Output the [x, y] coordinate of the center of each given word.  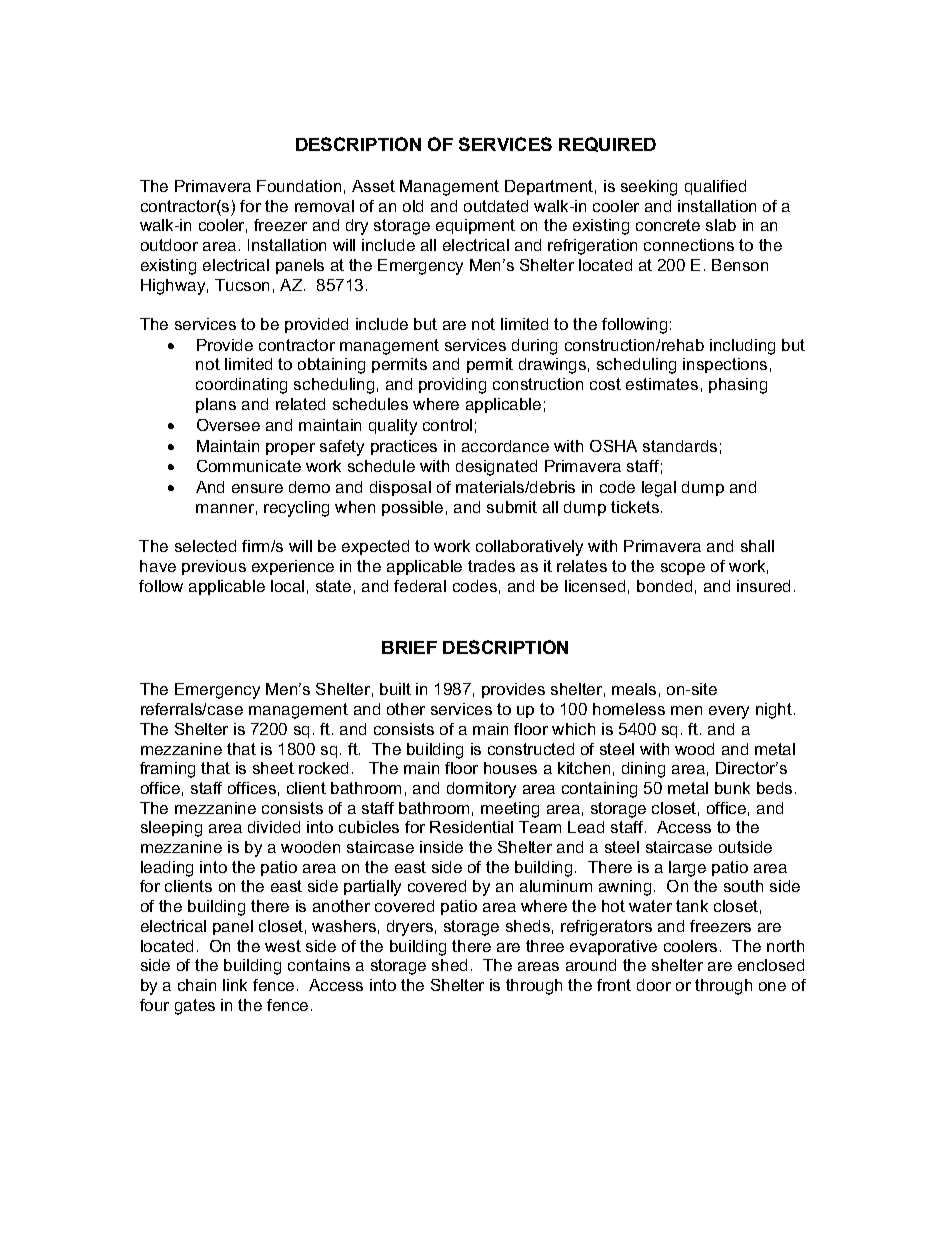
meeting [510, 810]
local [287, 586]
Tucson [242, 285]
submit [512, 507]
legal [659, 489]
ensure [257, 488]
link [235, 985]
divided [274, 827]
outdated [496, 206]
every [729, 712]
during [534, 347]
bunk [732, 788]
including [742, 347]
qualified [715, 187]
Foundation [299, 186]
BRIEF [409, 647]
